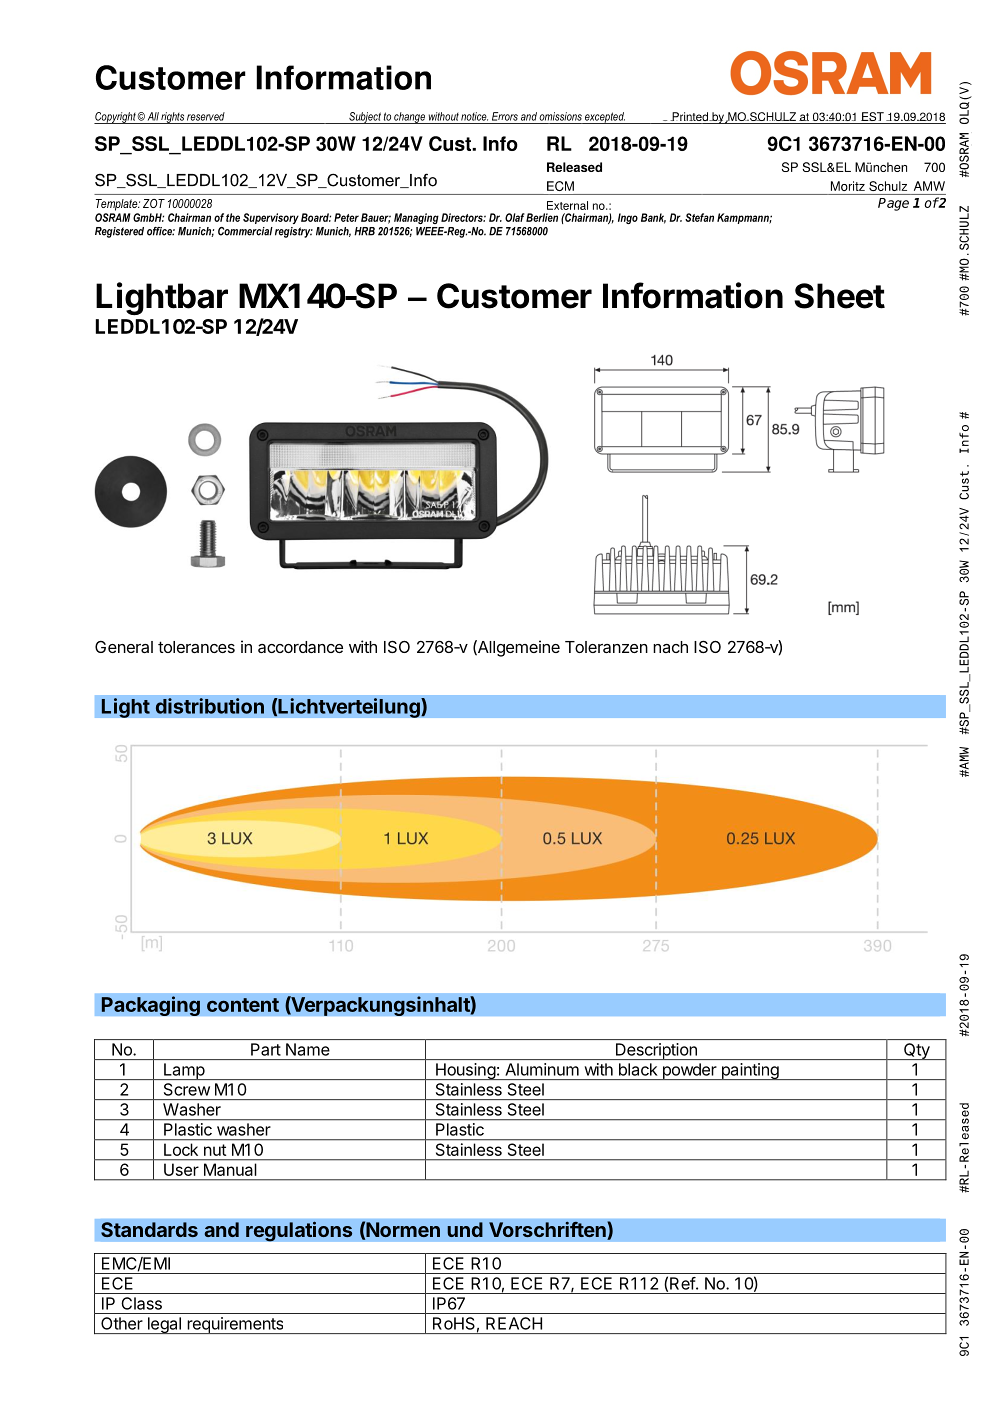 The image size is (993, 1404). Describe the element at coordinates (465, 1229) in the screenshot. I see `und` at that location.
